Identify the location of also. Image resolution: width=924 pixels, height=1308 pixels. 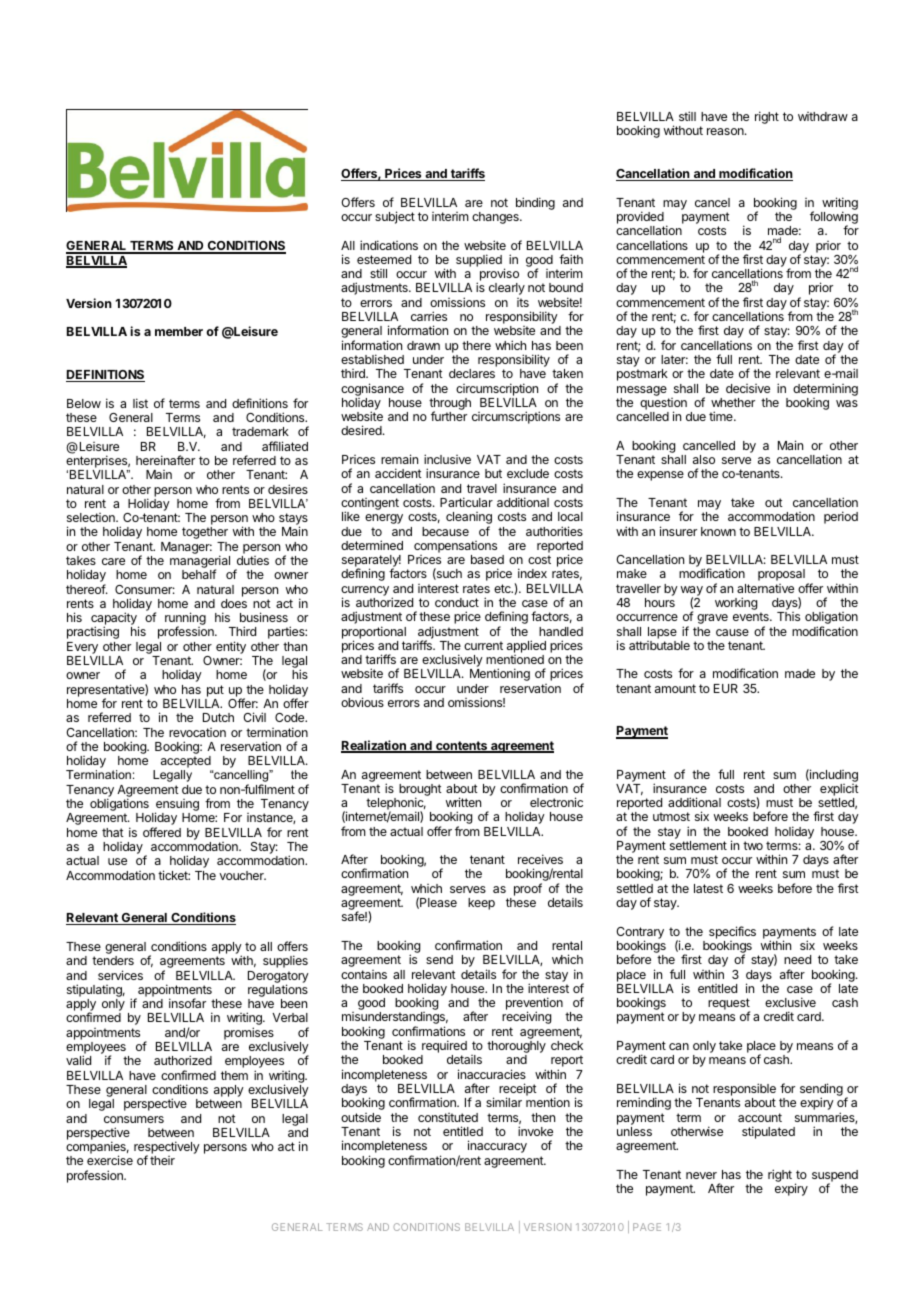
(704, 459).
